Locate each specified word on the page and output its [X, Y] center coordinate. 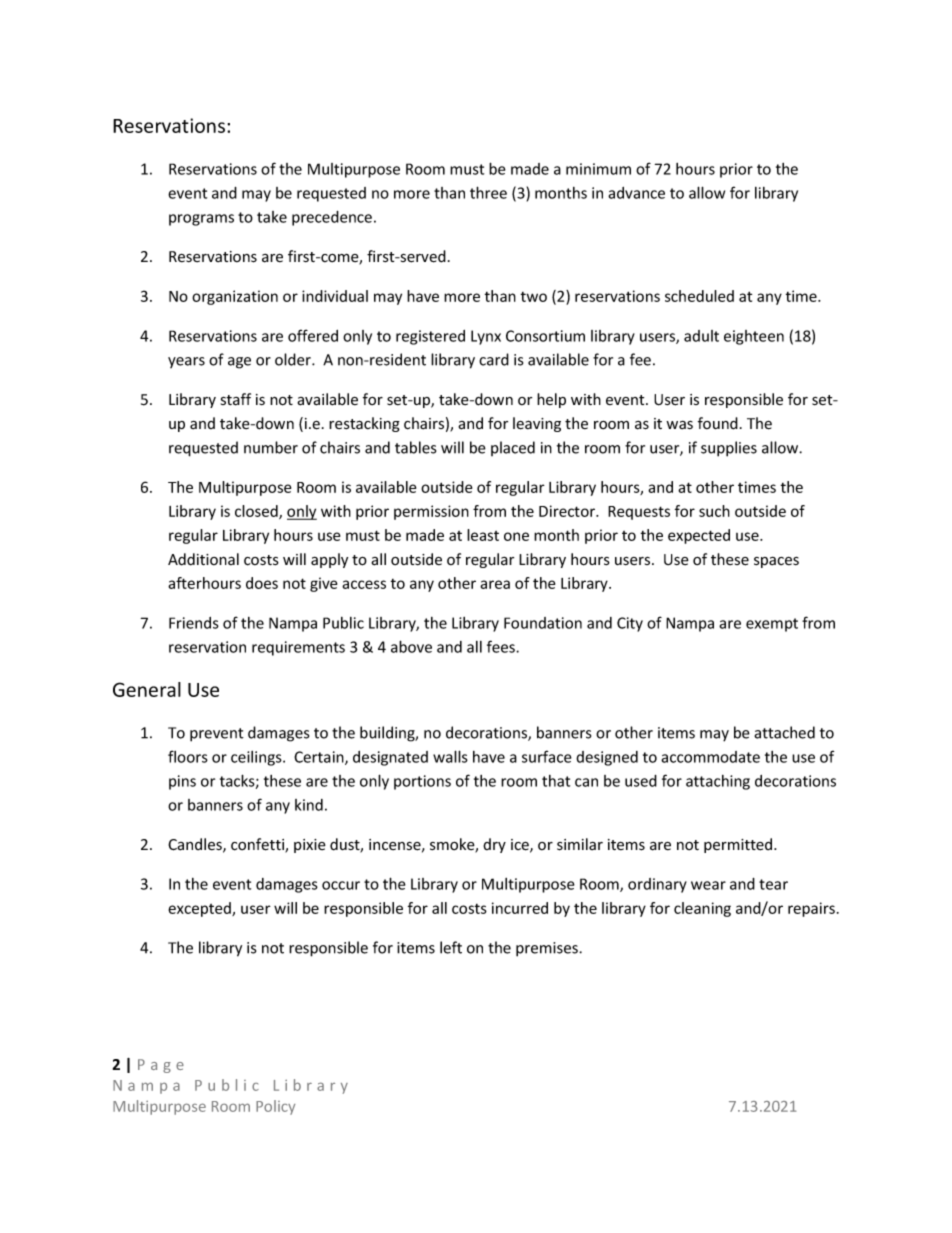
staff [236, 399]
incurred [520, 908]
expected [699, 536]
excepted [200, 909]
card [494, 359]
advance [636, 193]
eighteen [754, 337]
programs [201, 220]
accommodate [710, 757]
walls [450, 756]
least [483, 535]
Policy [275, 1107]
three [488, 192]
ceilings [257, 758]
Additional [203, 559]
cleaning [702, 909]
